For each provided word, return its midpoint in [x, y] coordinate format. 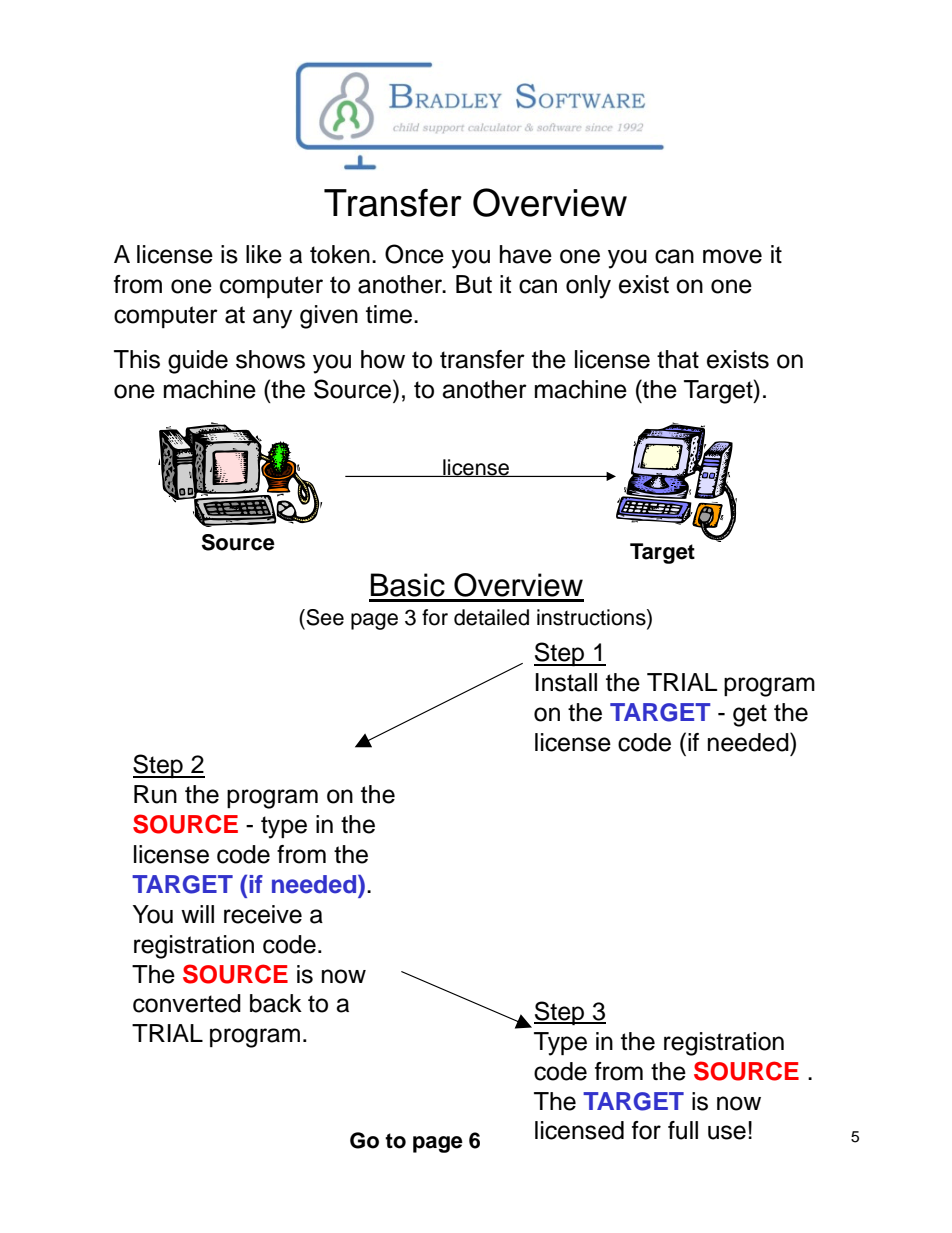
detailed [491, 617]
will [197, 914]
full [683, 1130]
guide [198, 362]
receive [263, 914]
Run [155, 794]
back [276, 1003]
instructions [592, 617]
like [264, 254]
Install [566, 682]
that [678, 359]
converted [187, 1003]
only [588, 287]
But [474, 284]
